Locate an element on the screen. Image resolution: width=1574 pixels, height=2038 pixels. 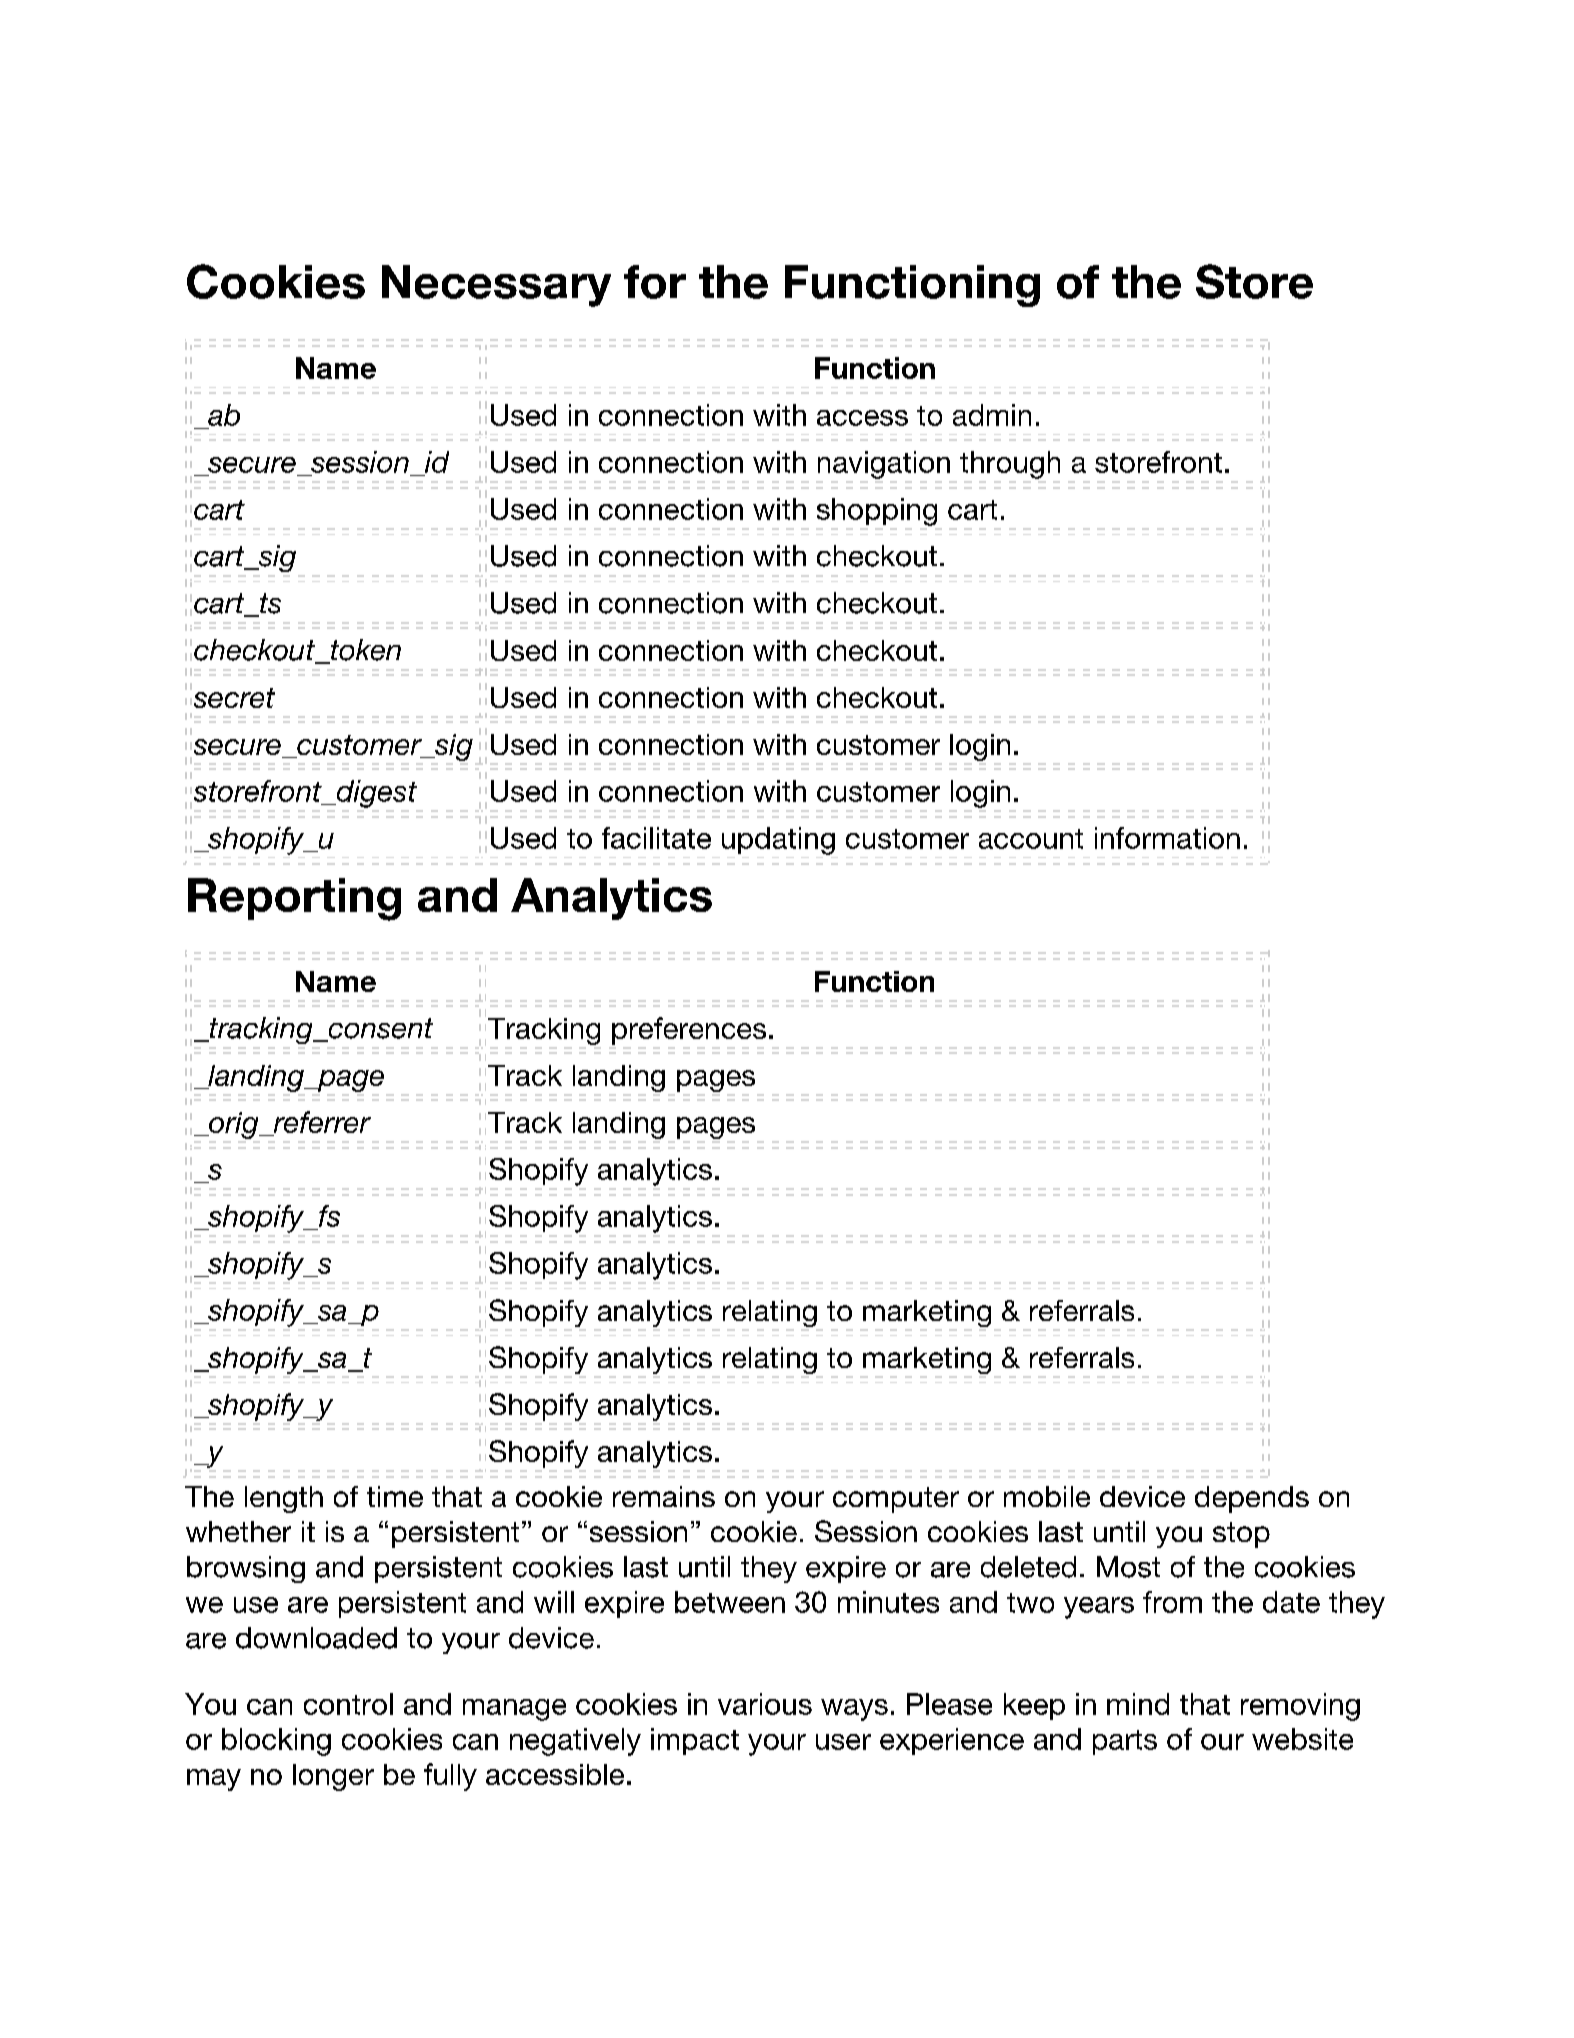
time is located at coordinates (395, 1496).
